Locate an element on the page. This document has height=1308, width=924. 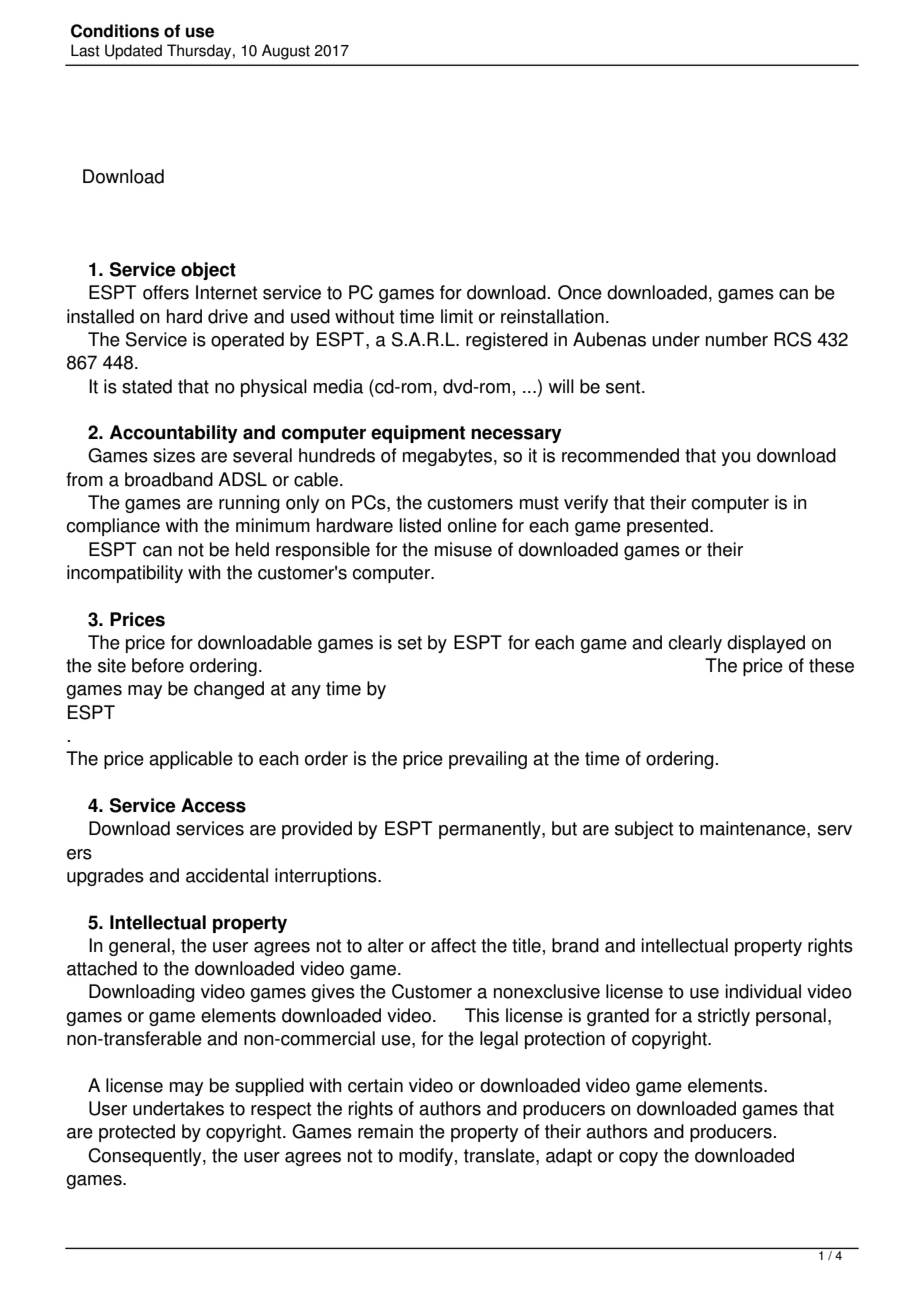
Thursday is located at coordinates (200, 52).
